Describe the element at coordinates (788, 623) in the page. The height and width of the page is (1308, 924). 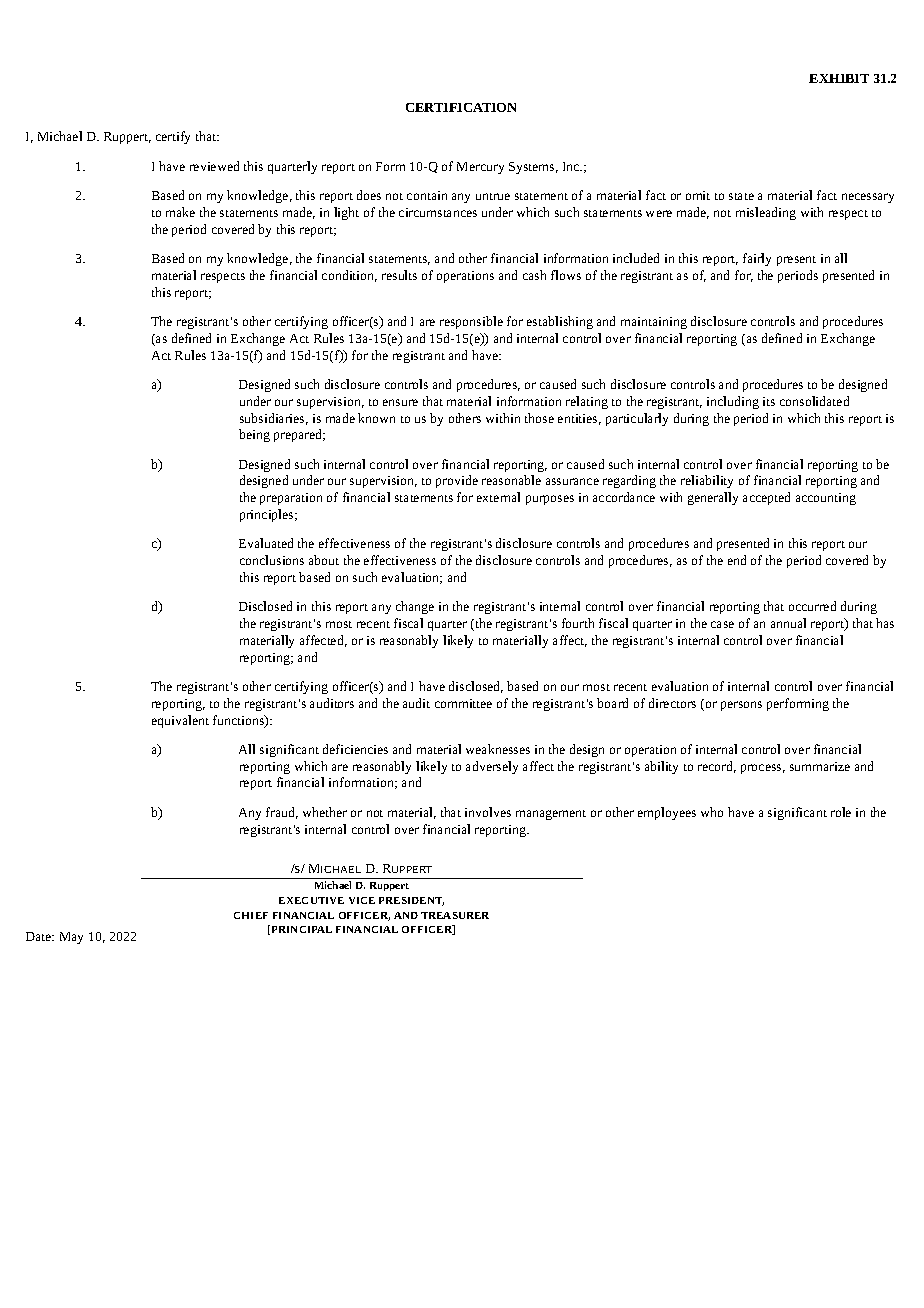
I see `annual` at that location.
